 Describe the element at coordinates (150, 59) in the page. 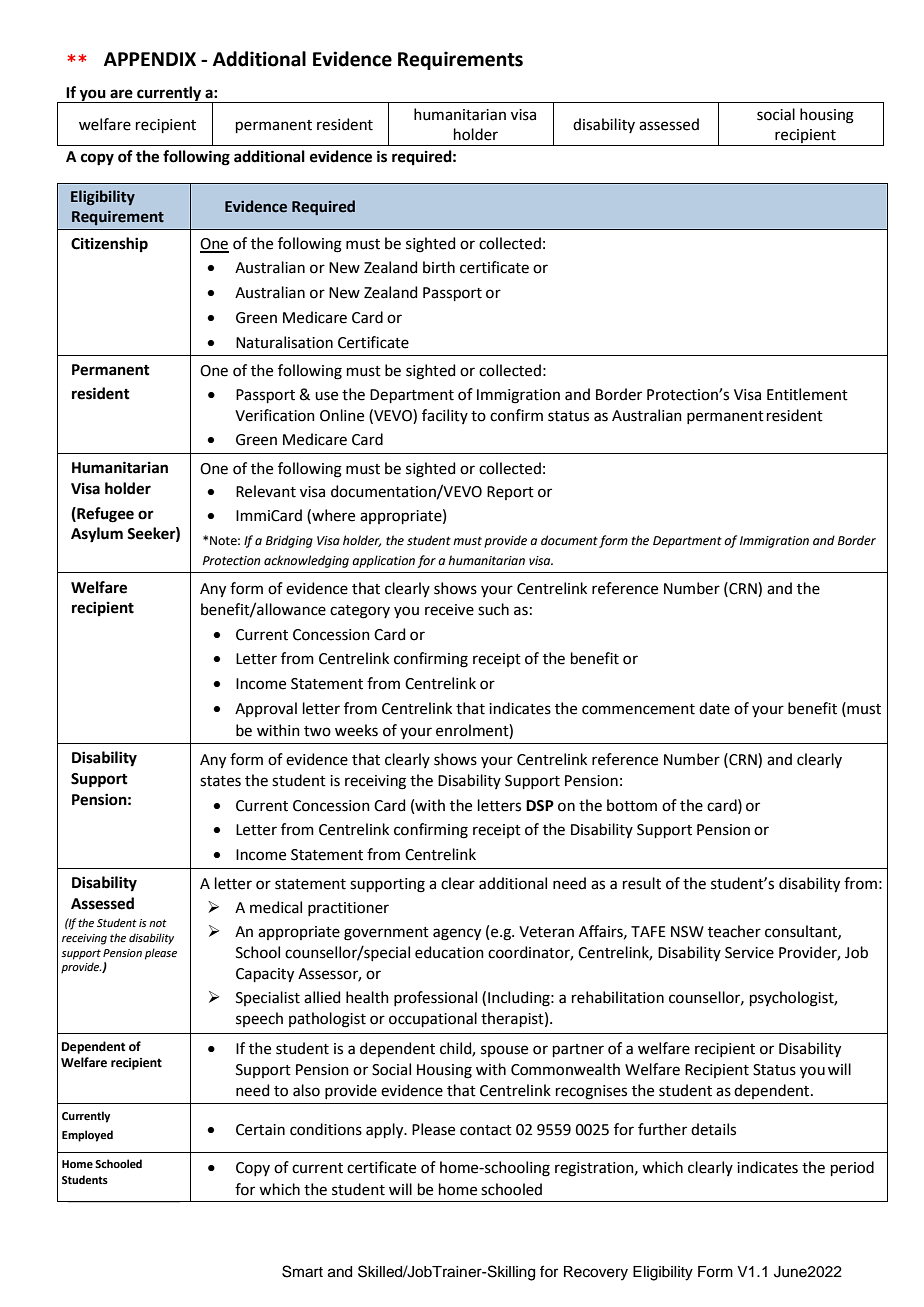

I see `APPENDIX` at that location.
